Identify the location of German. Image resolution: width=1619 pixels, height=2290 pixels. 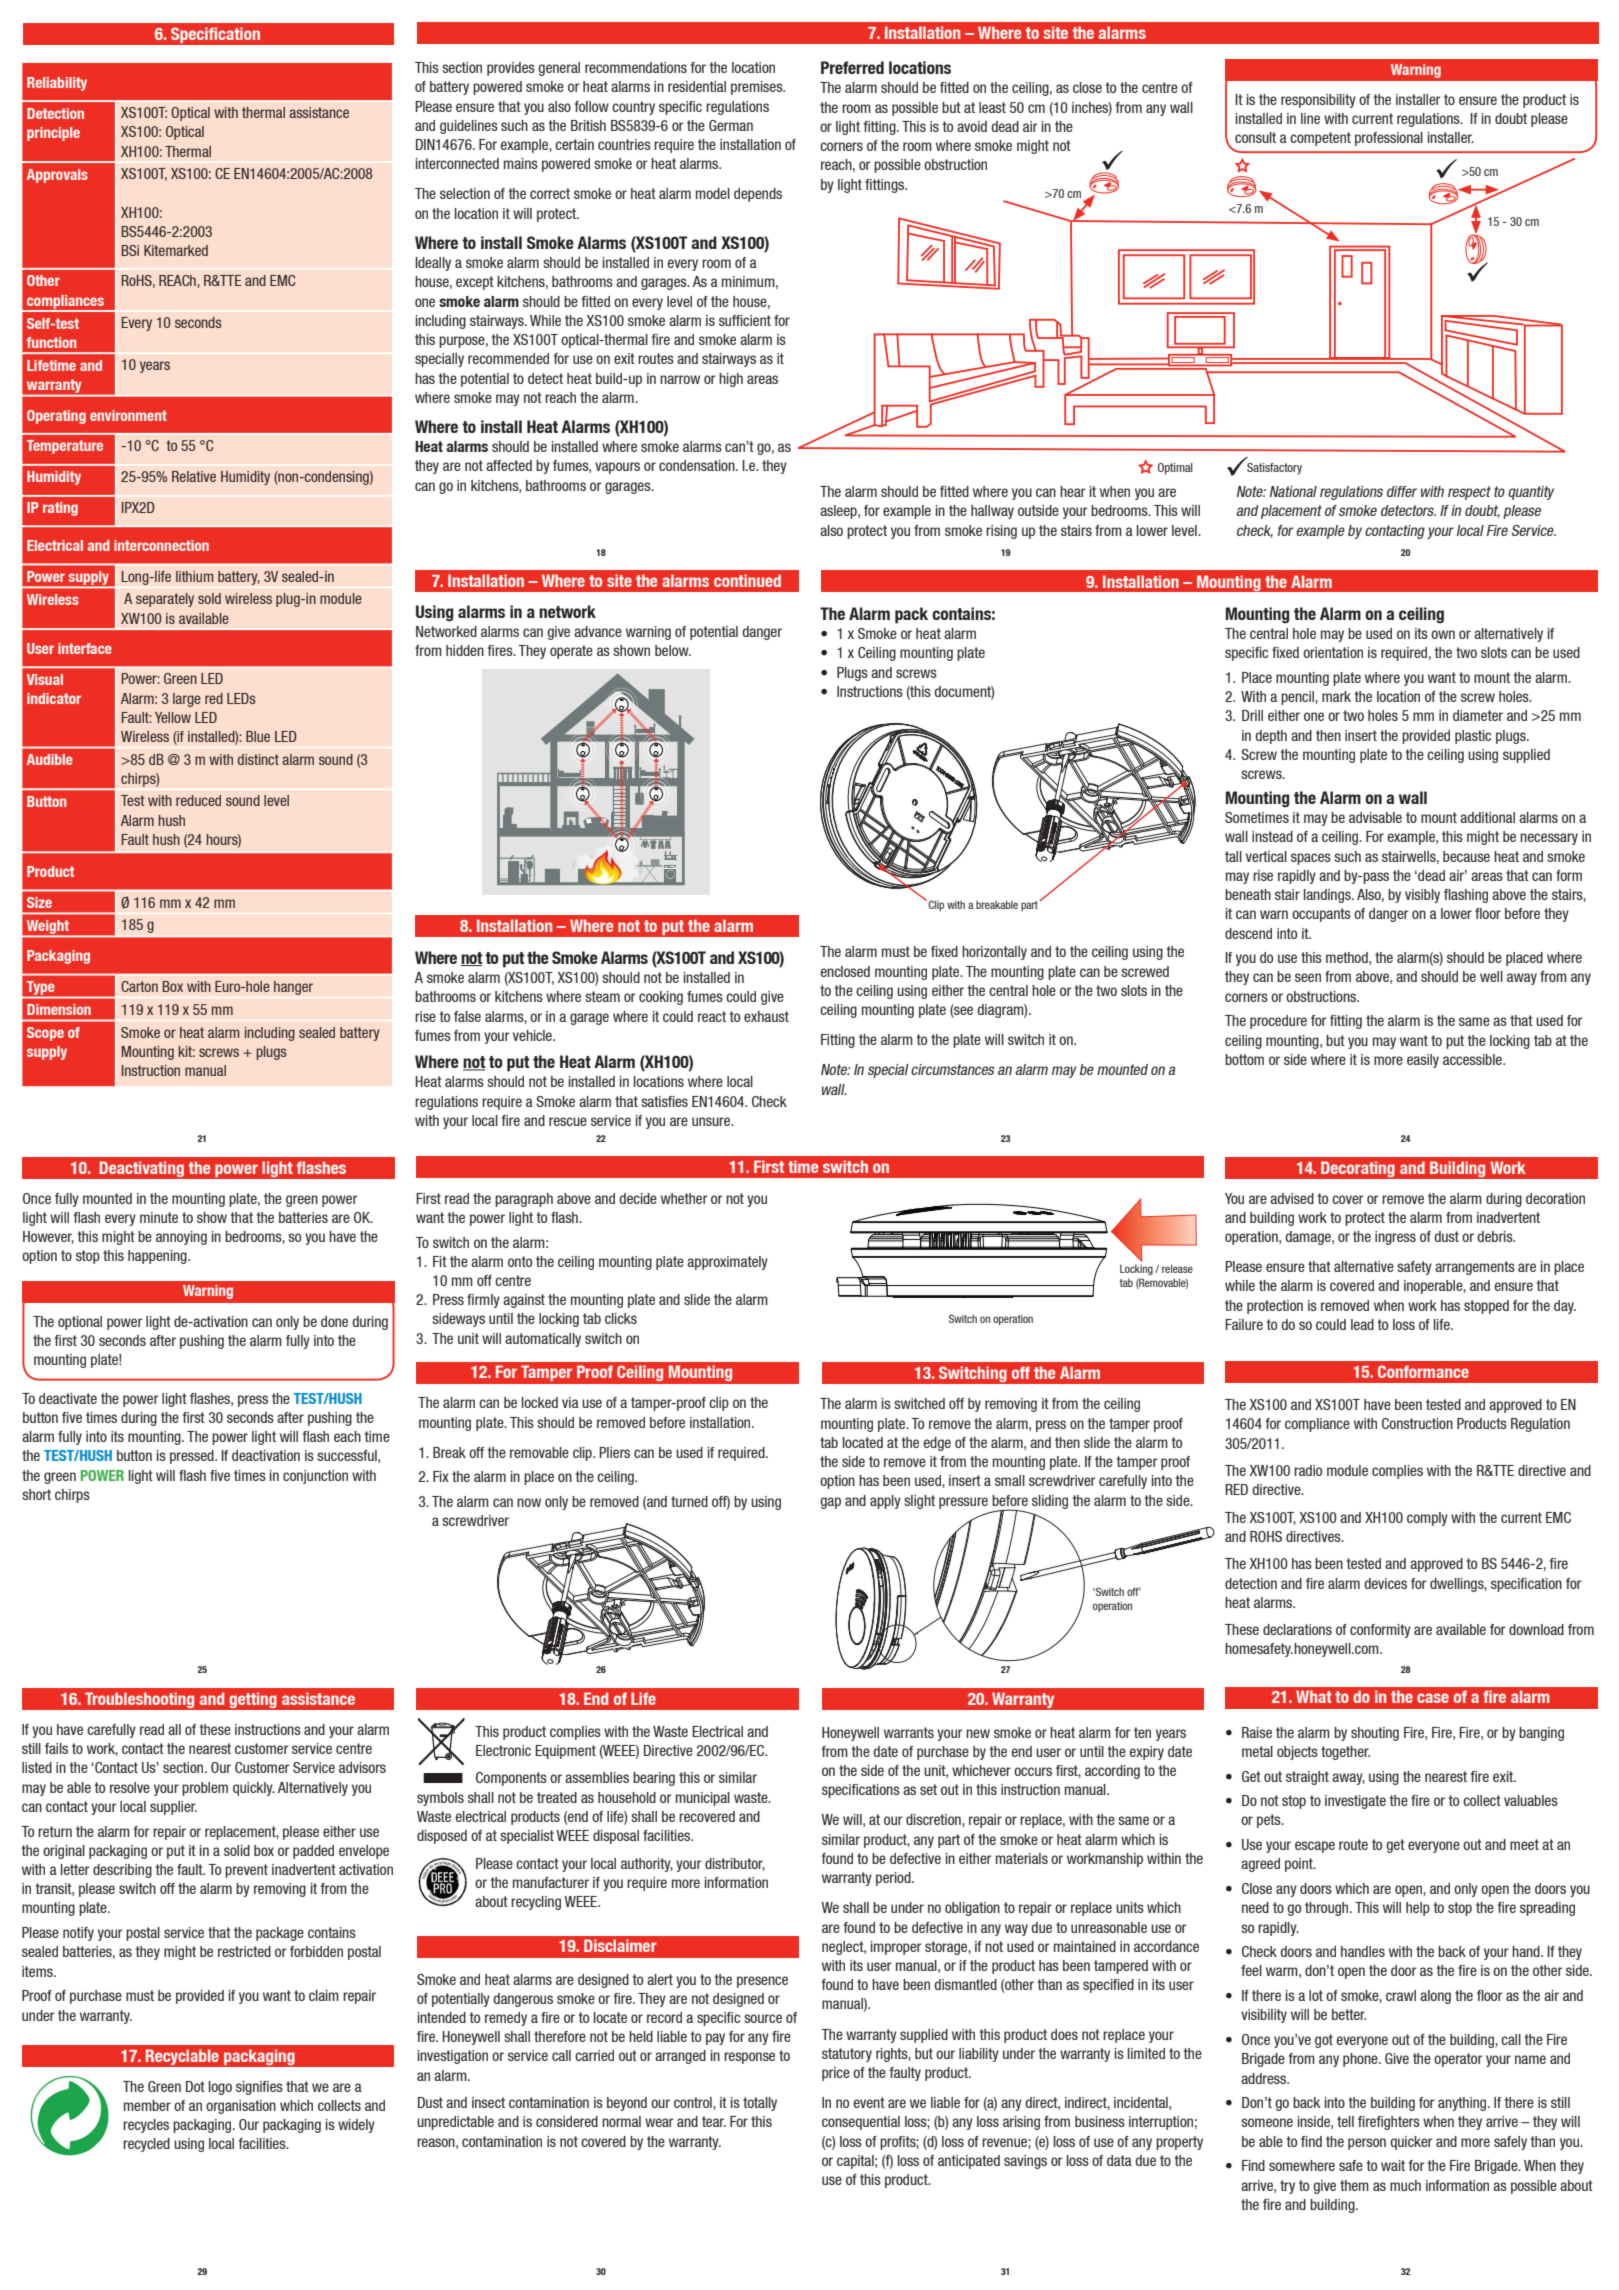
(731, 125).
